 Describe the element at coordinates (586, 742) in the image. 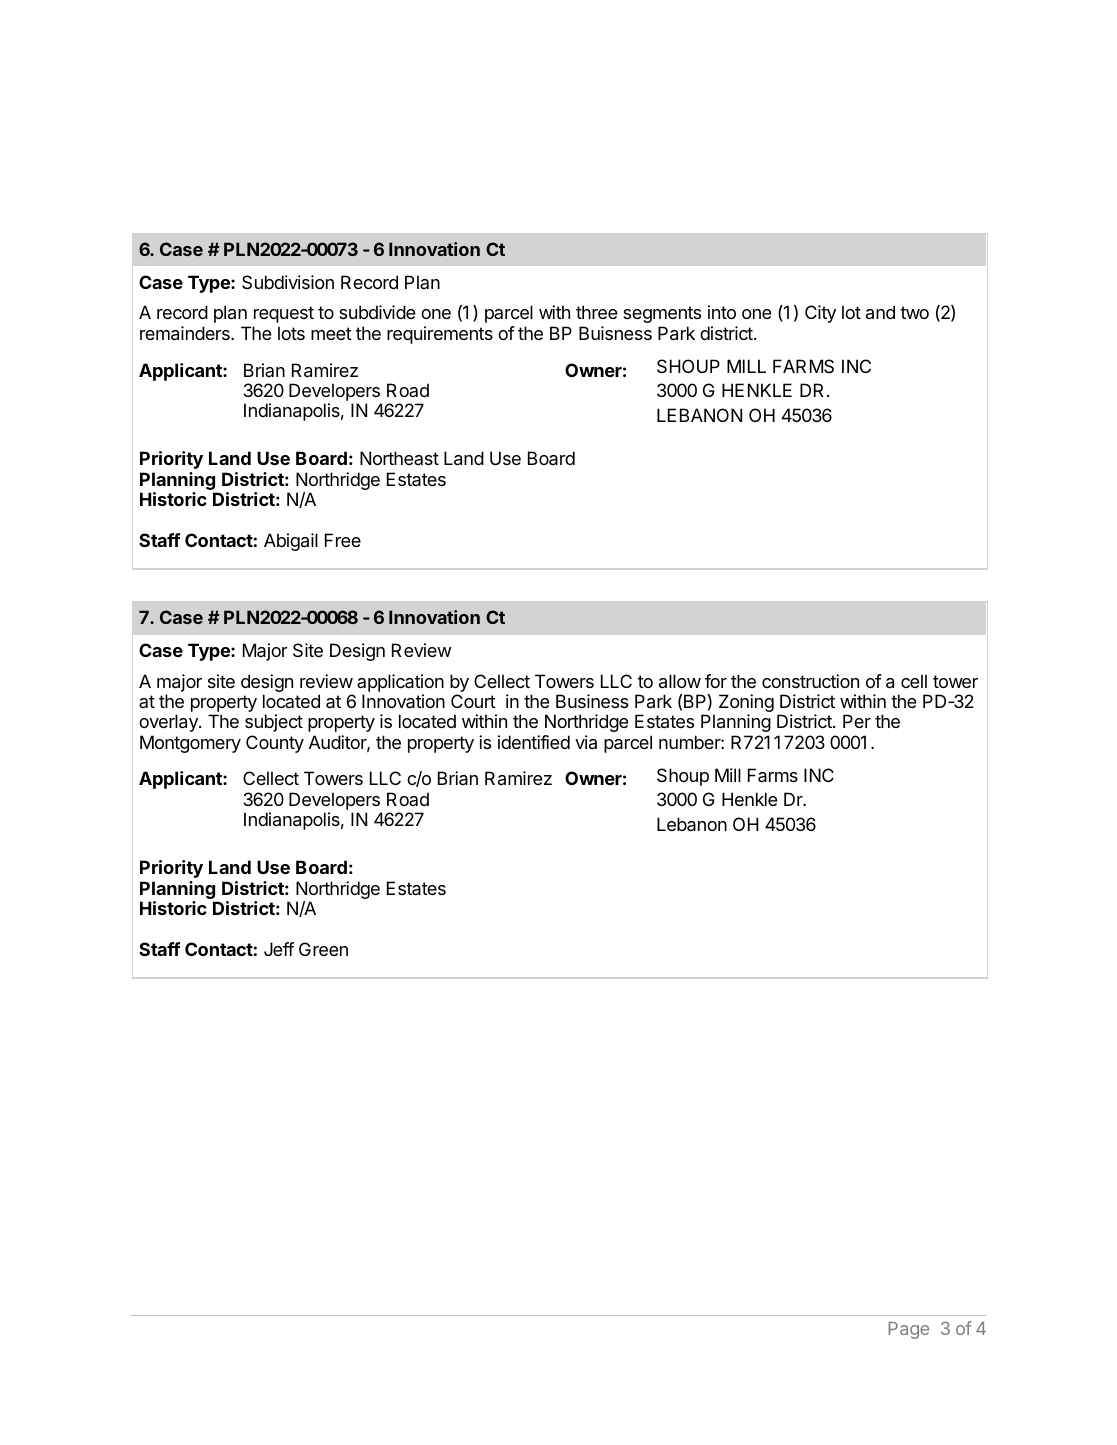

I see `via` at that location.
